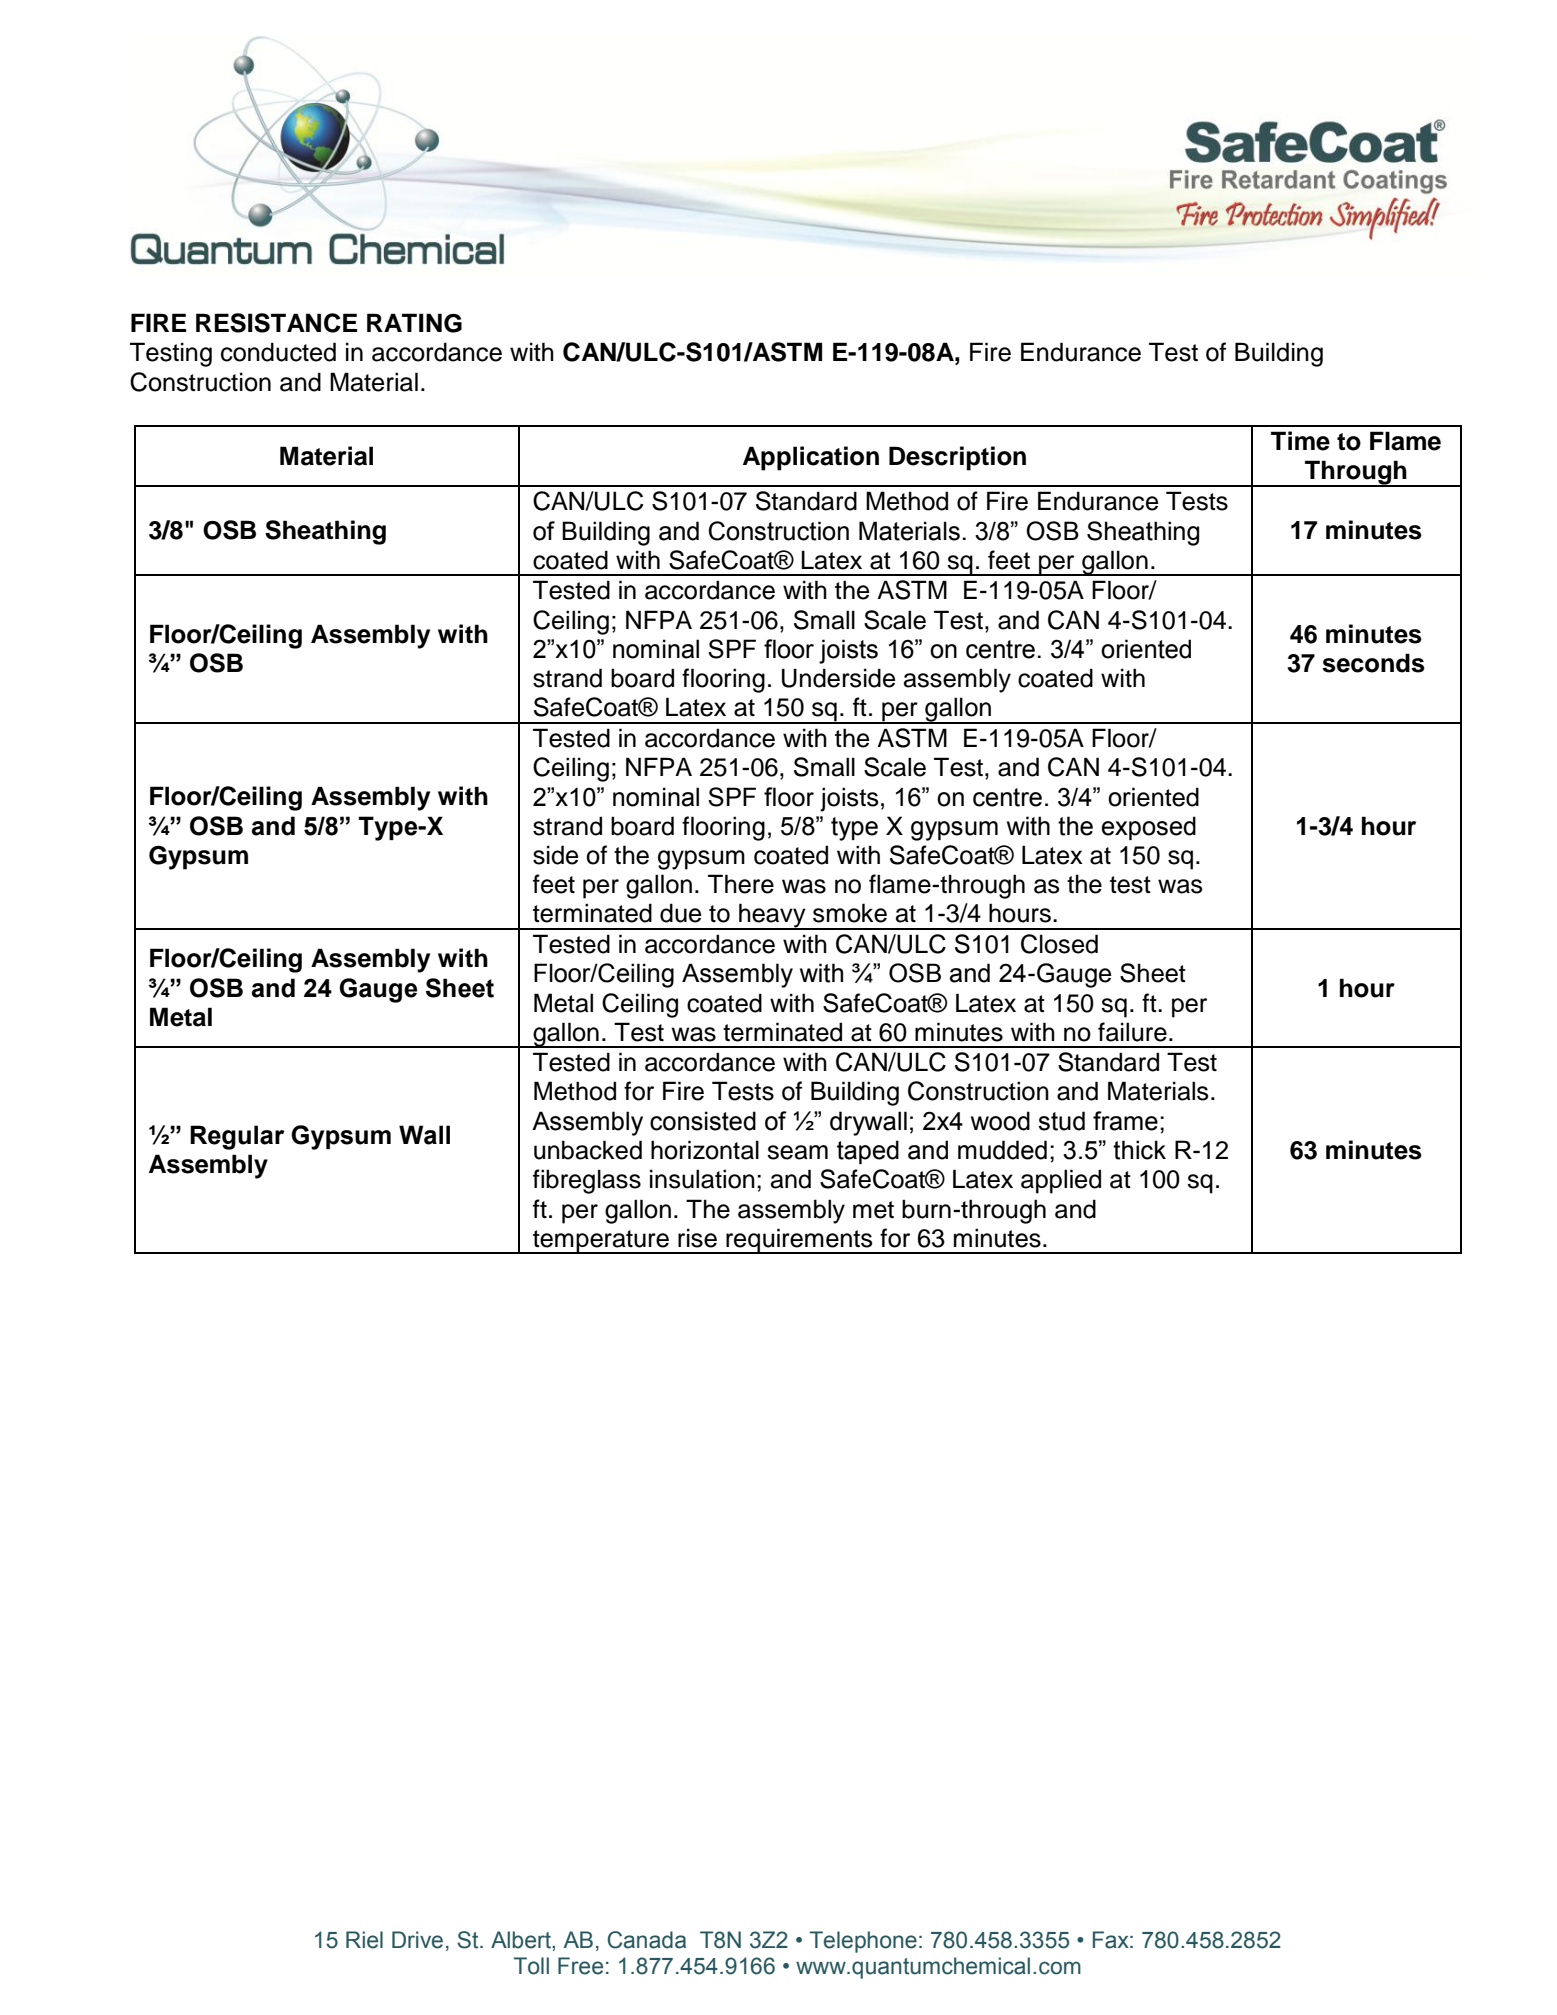  What do you see at coordinates (863, 1942) in the image?
I see `Telephone` at bounding box center [863, 1942].
